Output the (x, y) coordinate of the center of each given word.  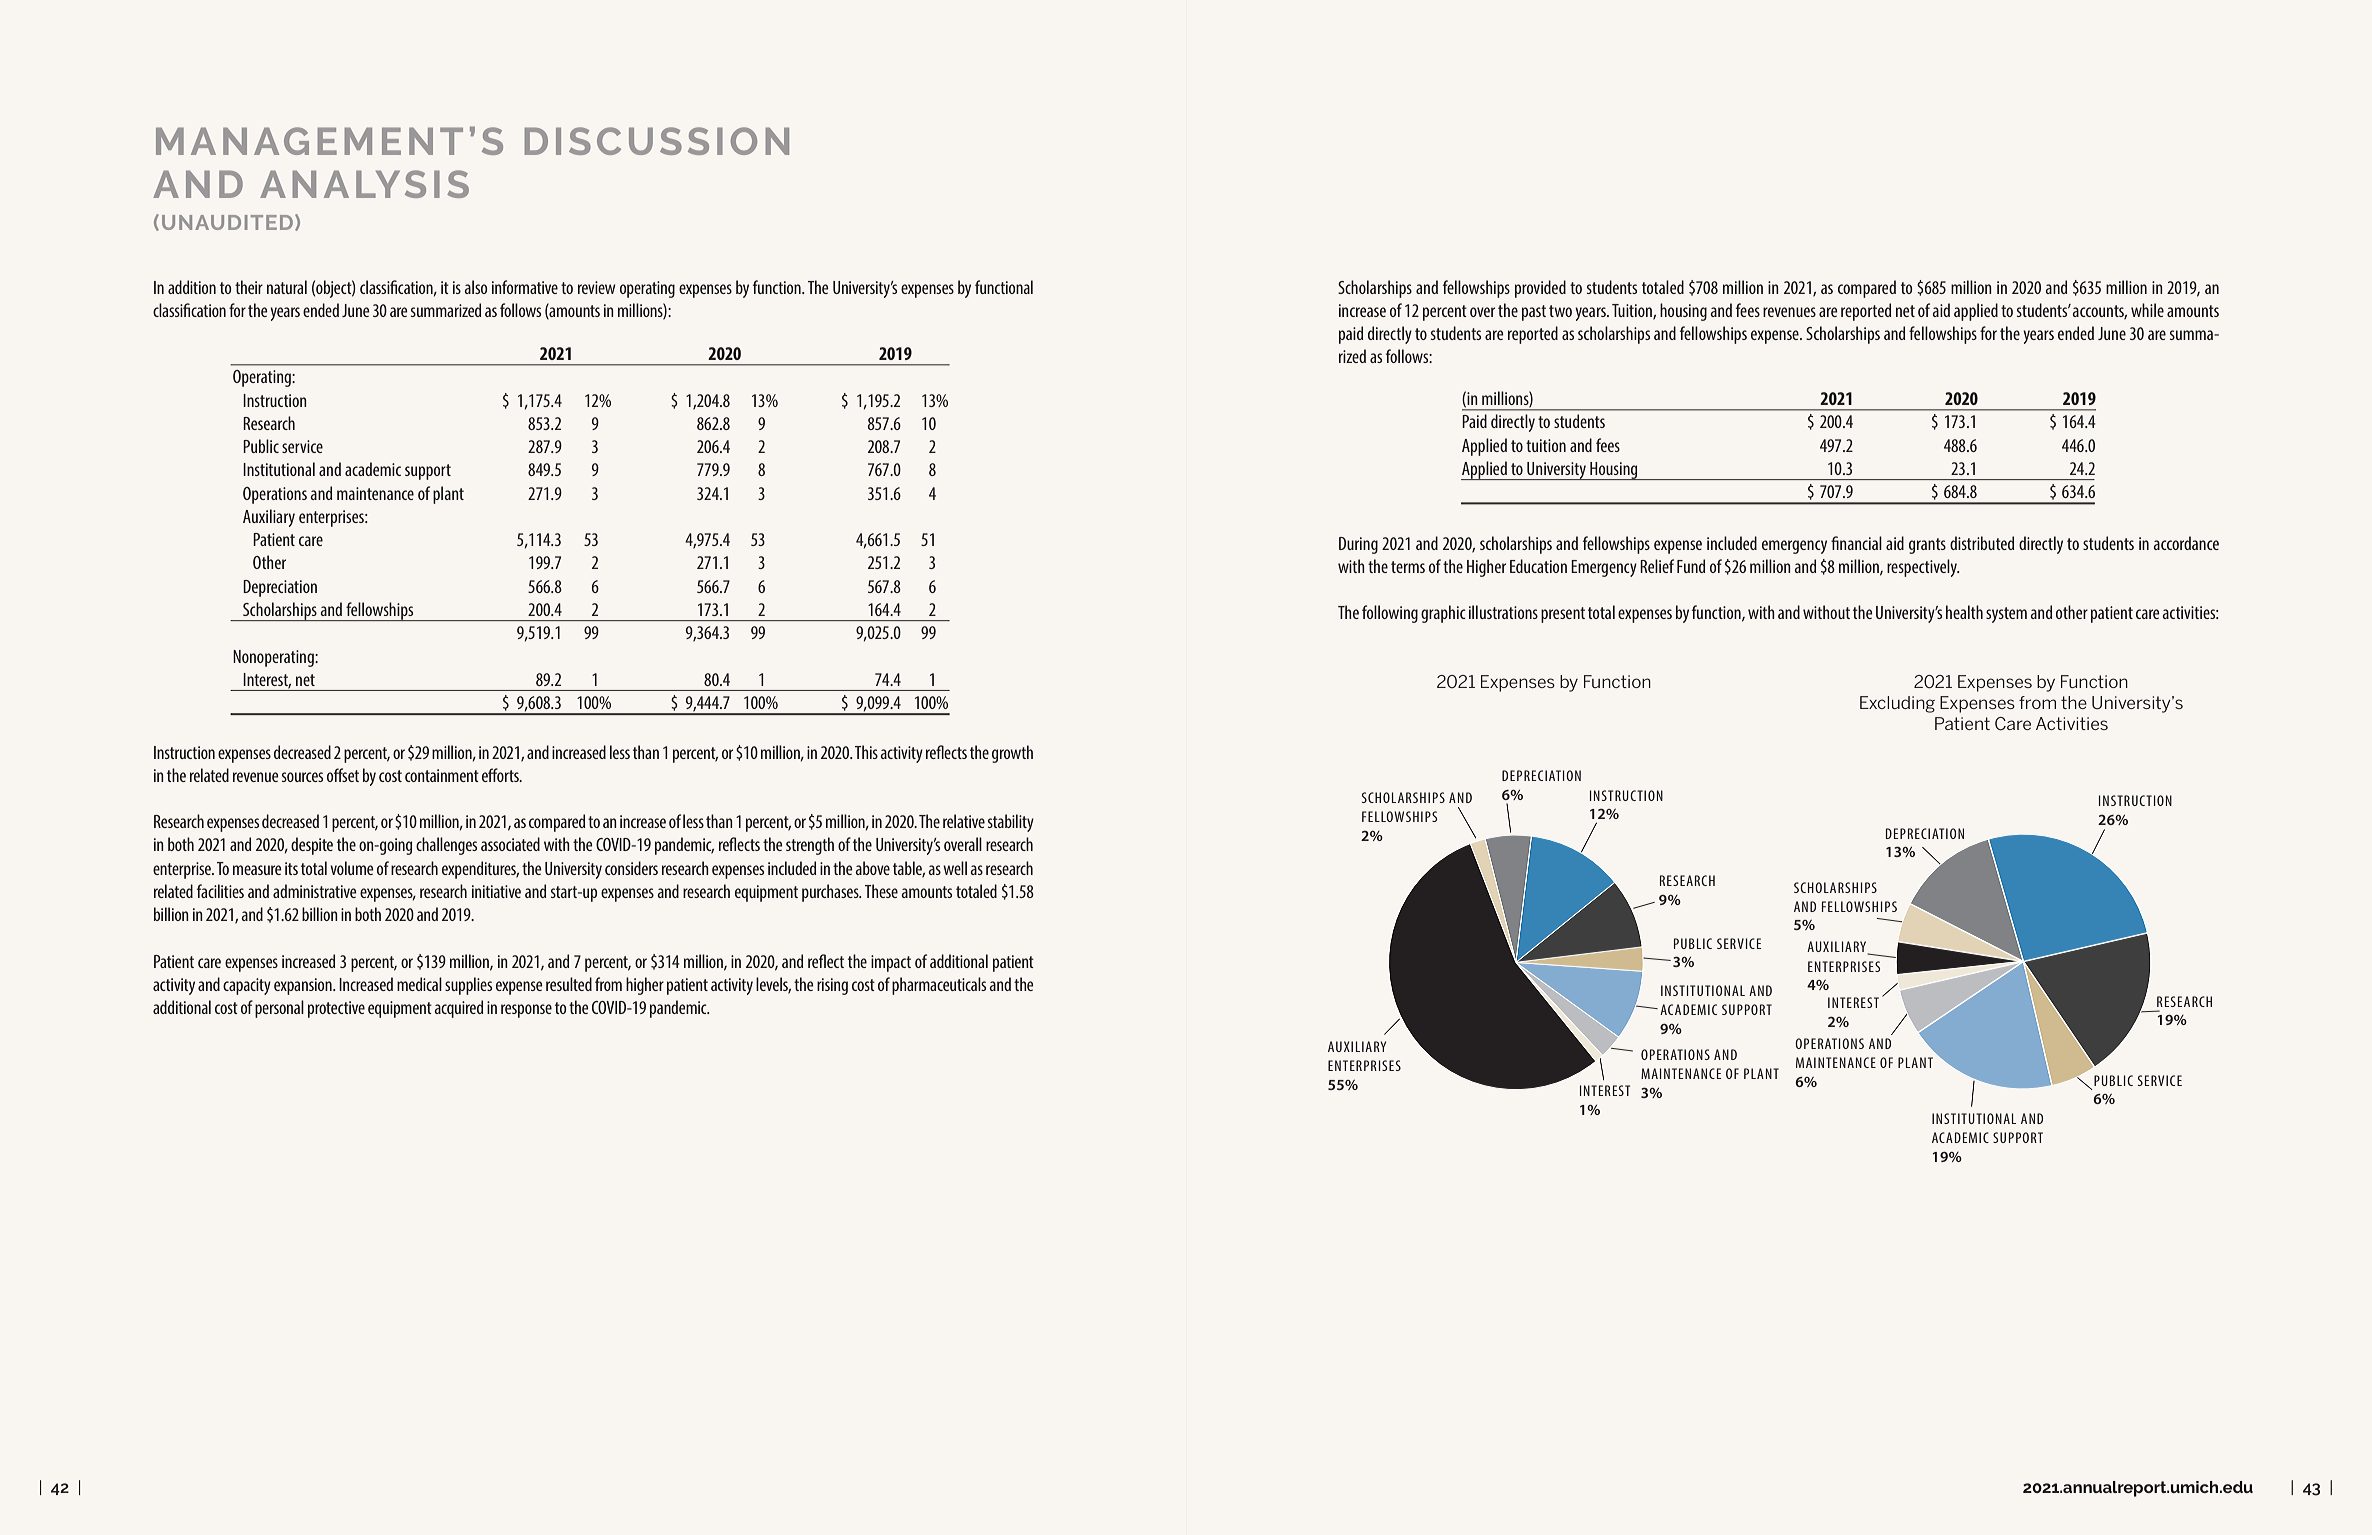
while (2147, 310)
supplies (468, 986)
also (475, 287)
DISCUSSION (657, 141)
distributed (1982, 543)
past (1534, 313)
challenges (446, 846)
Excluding (1897, 704)
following (1390, 614)
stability (1011, 823)
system (2006, 615)
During (1358, 545)
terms (1408, 567)
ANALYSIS (364, 184)
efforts (501, 775)
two (1560, 311)
